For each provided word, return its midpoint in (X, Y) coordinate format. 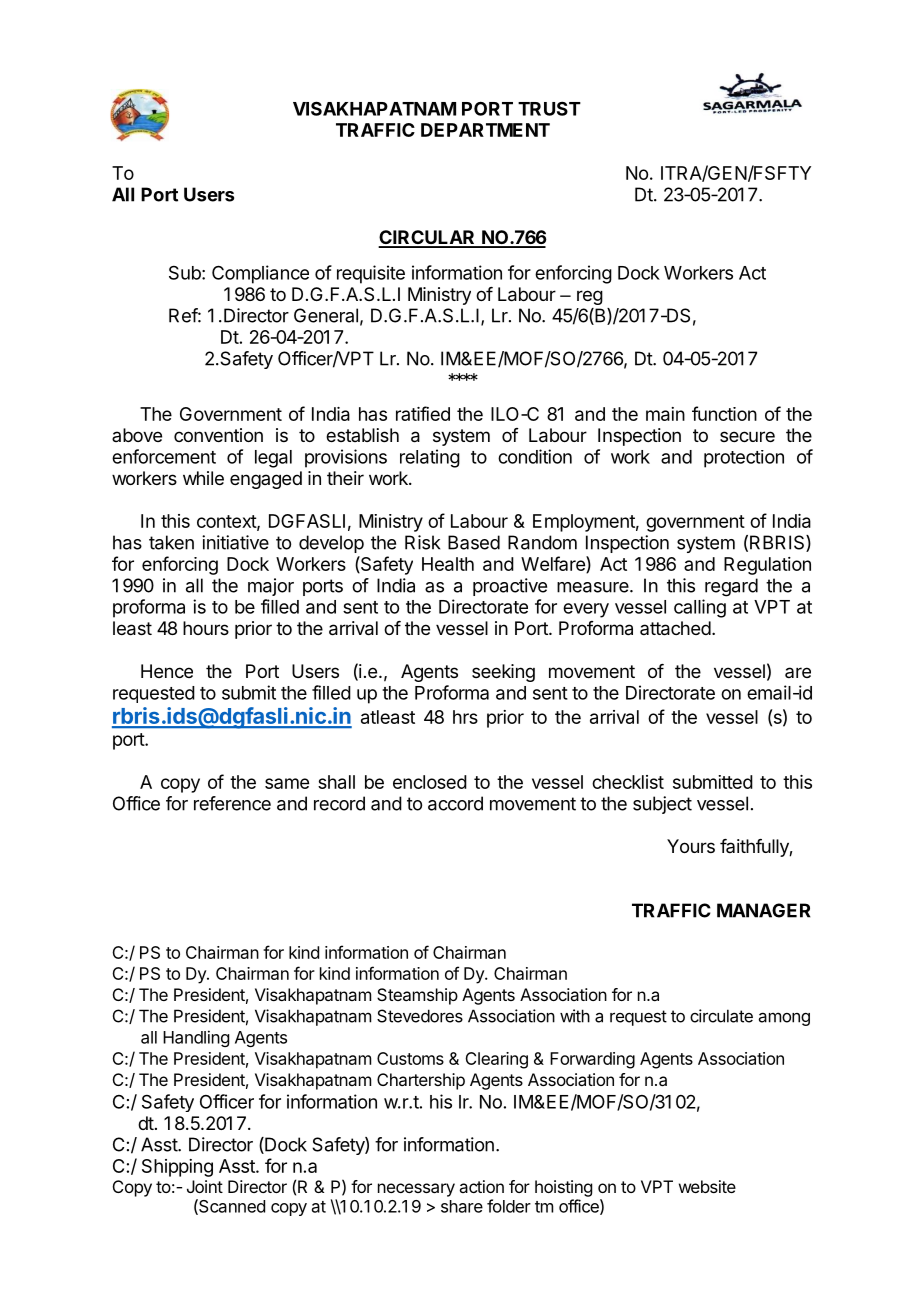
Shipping (177, 1168)
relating (430, 458)
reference (232, 803)
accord (455, 803)
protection (744, 459)
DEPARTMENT (485, 130)
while (203, 478)
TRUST (549, 108)
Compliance (260, 274)
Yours (691, 846)
